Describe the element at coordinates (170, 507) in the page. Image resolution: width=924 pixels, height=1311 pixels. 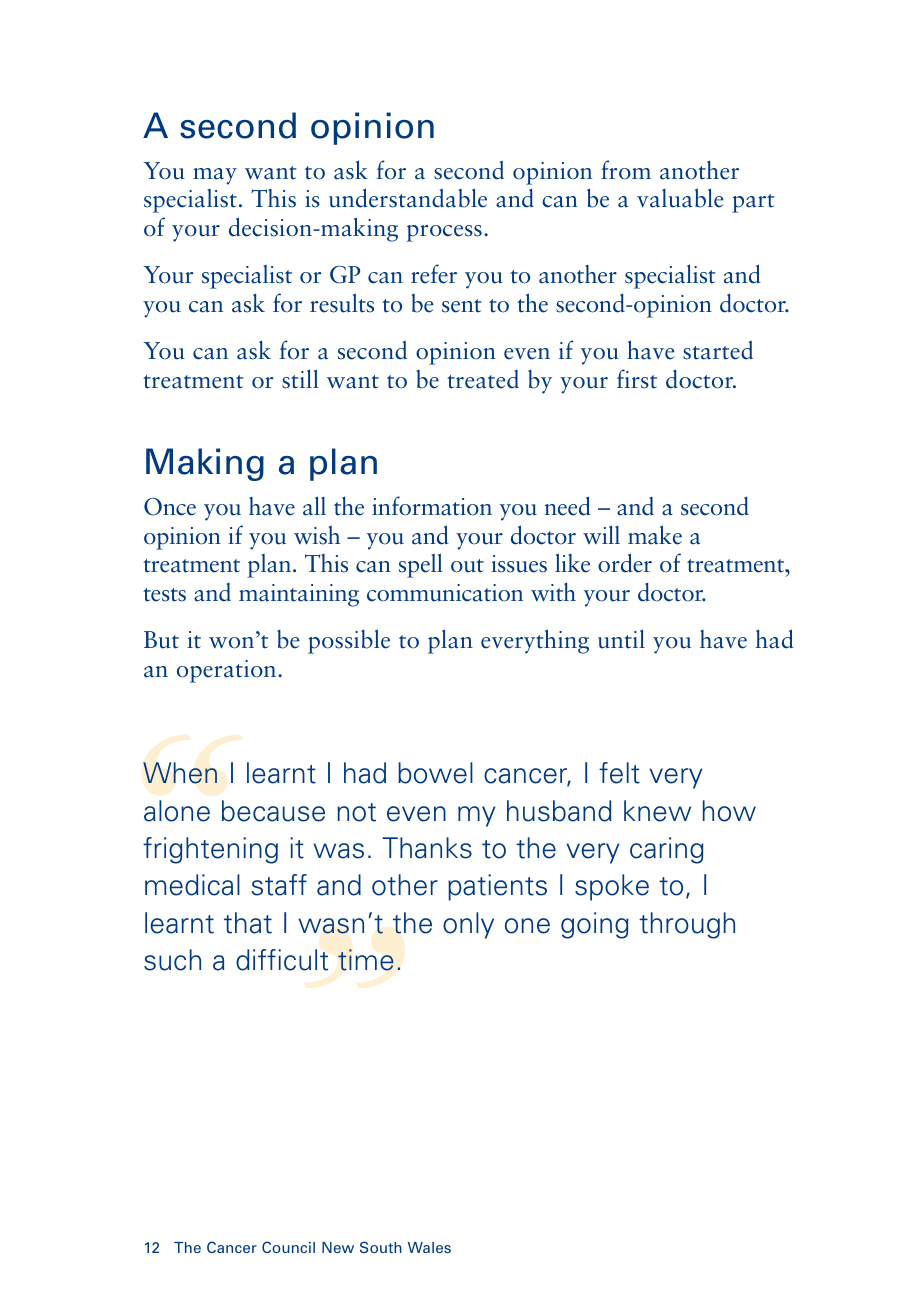
I see `Once` at that location.
